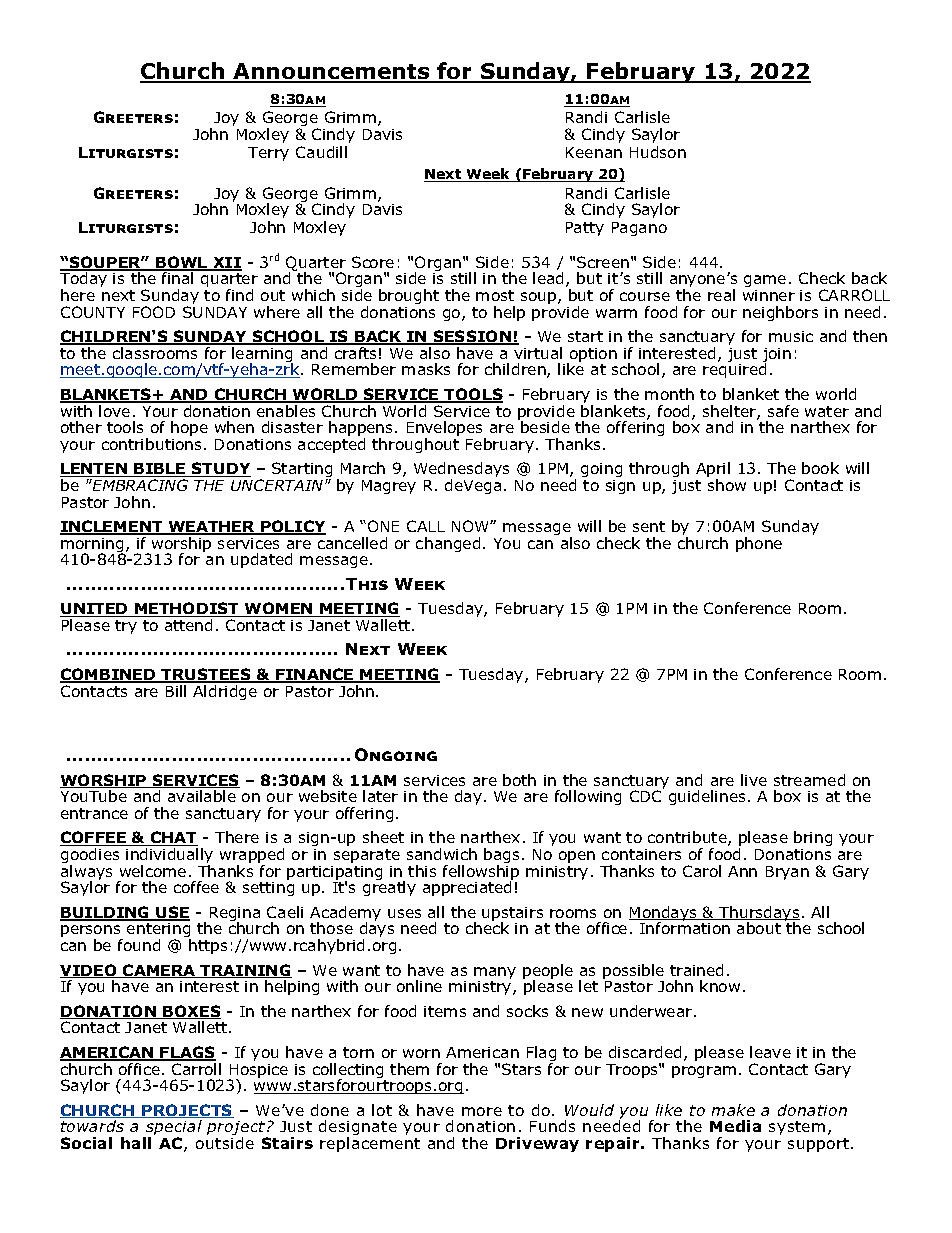 The height and width of the image is (1233, 952). What do you see at coordinates (136, 1143) in the image?
I see `hall` at bounding box center [136, 1143].
